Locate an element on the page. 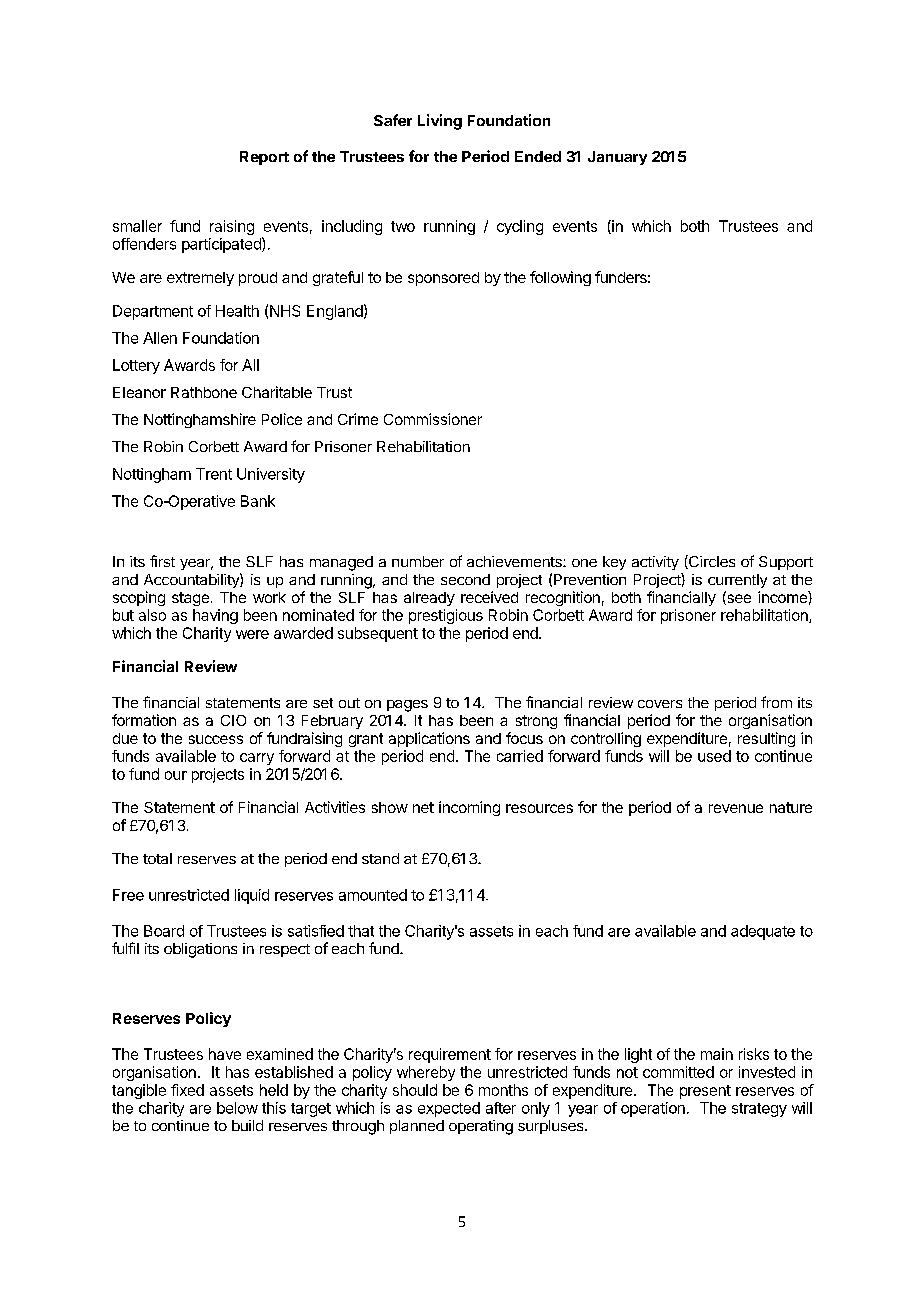 The width and height of the page is (924, 1308). total is located at coordinates (157, 858).
